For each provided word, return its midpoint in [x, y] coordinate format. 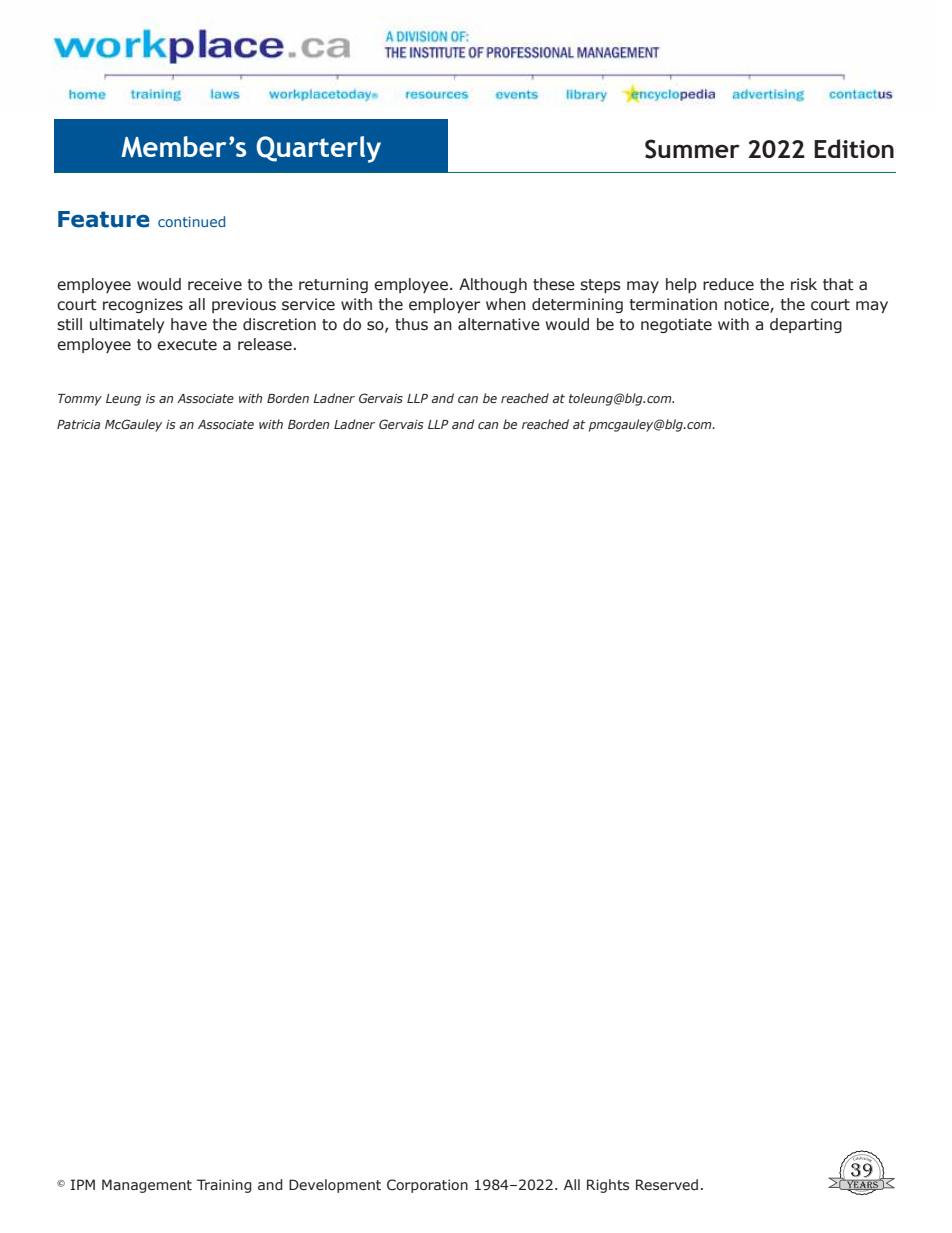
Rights [608, 1186]
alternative [499, 324]
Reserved [667, 1185]
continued [191, 221]
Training [224, 1186]
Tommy [80, 400]
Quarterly [318, 149]
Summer [692, 149]
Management [147, 1186]
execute [187, 345]
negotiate [676, 325]
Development [335, 1186]
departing [806, 325]
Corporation [427, 1186]
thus [411, 324]
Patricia [78, 424]
